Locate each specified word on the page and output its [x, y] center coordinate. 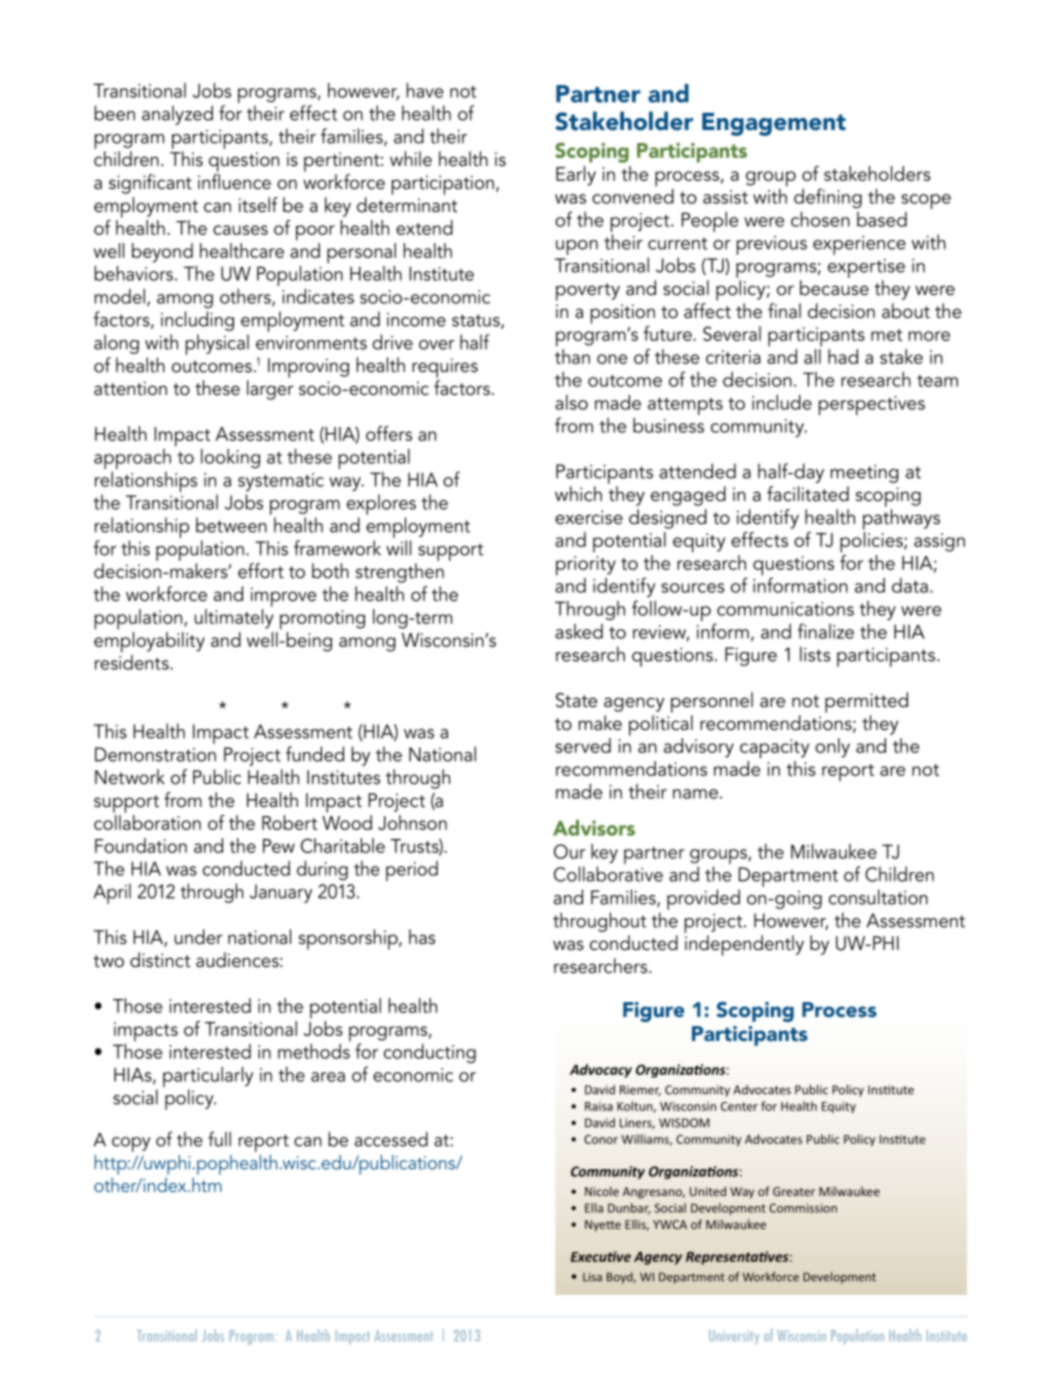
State [576, 700]
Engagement [774, 124]
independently [744, 945]
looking [230, 458]
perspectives [872, 405]
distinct [160, 960]
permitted [866, 702]
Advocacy [601, 1071]
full [219, 1139]
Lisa [592, 1277]
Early [576, 176]
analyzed [177, 115]
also [571, 402]
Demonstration [155, 754]
